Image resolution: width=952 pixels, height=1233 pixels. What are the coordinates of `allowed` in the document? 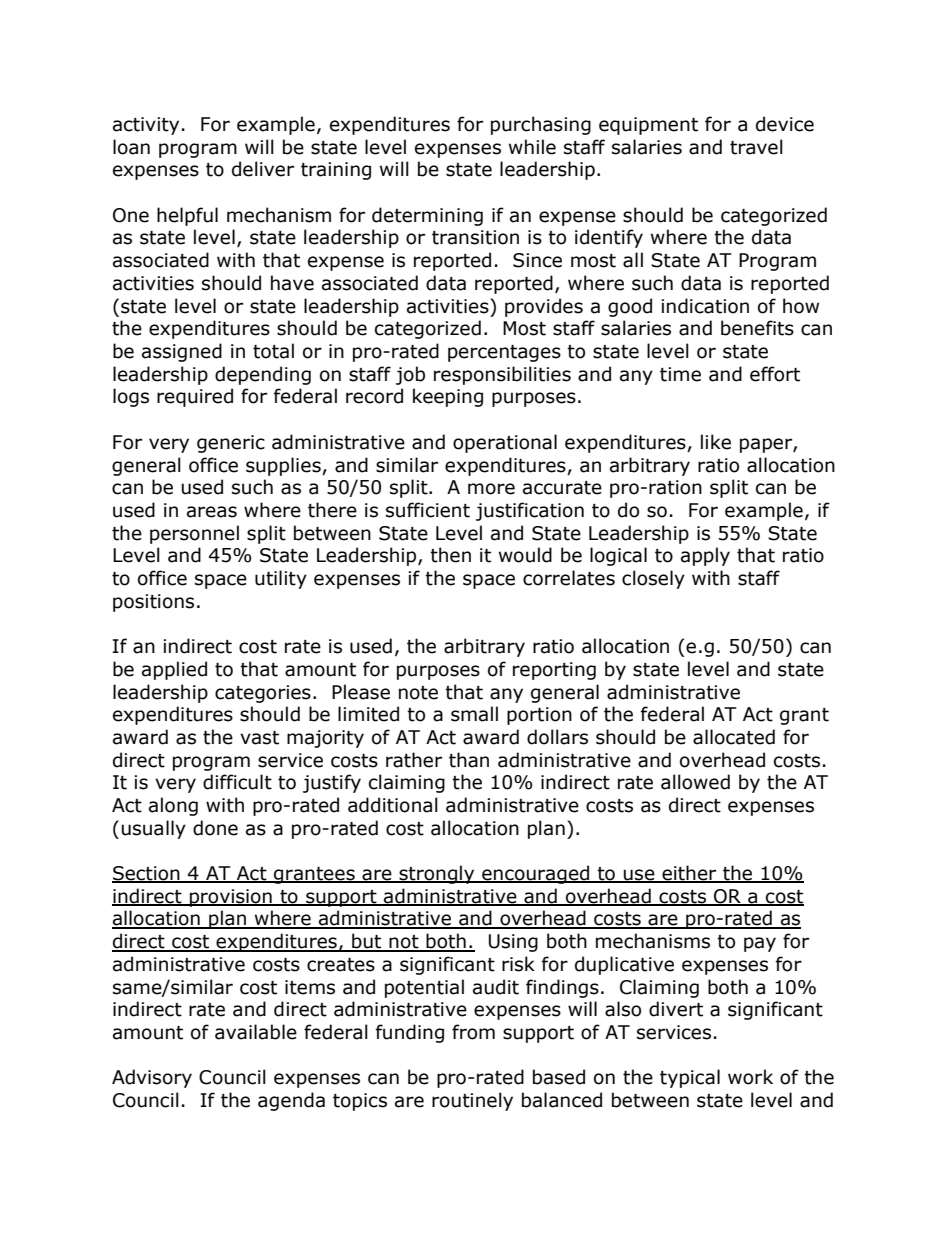 It's located at (695, 782).
